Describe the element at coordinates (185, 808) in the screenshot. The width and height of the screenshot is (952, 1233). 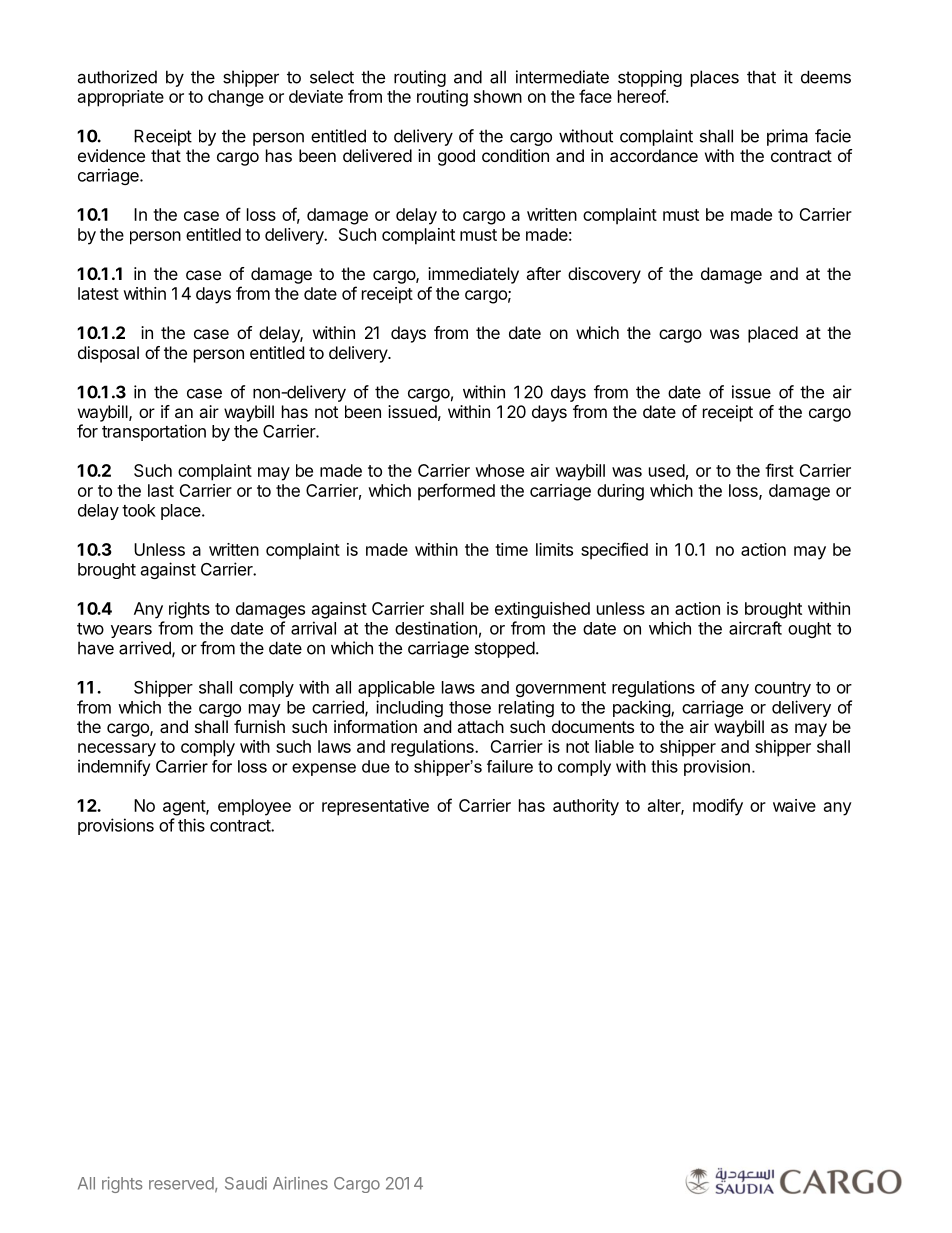
I see `agent` at that location.
